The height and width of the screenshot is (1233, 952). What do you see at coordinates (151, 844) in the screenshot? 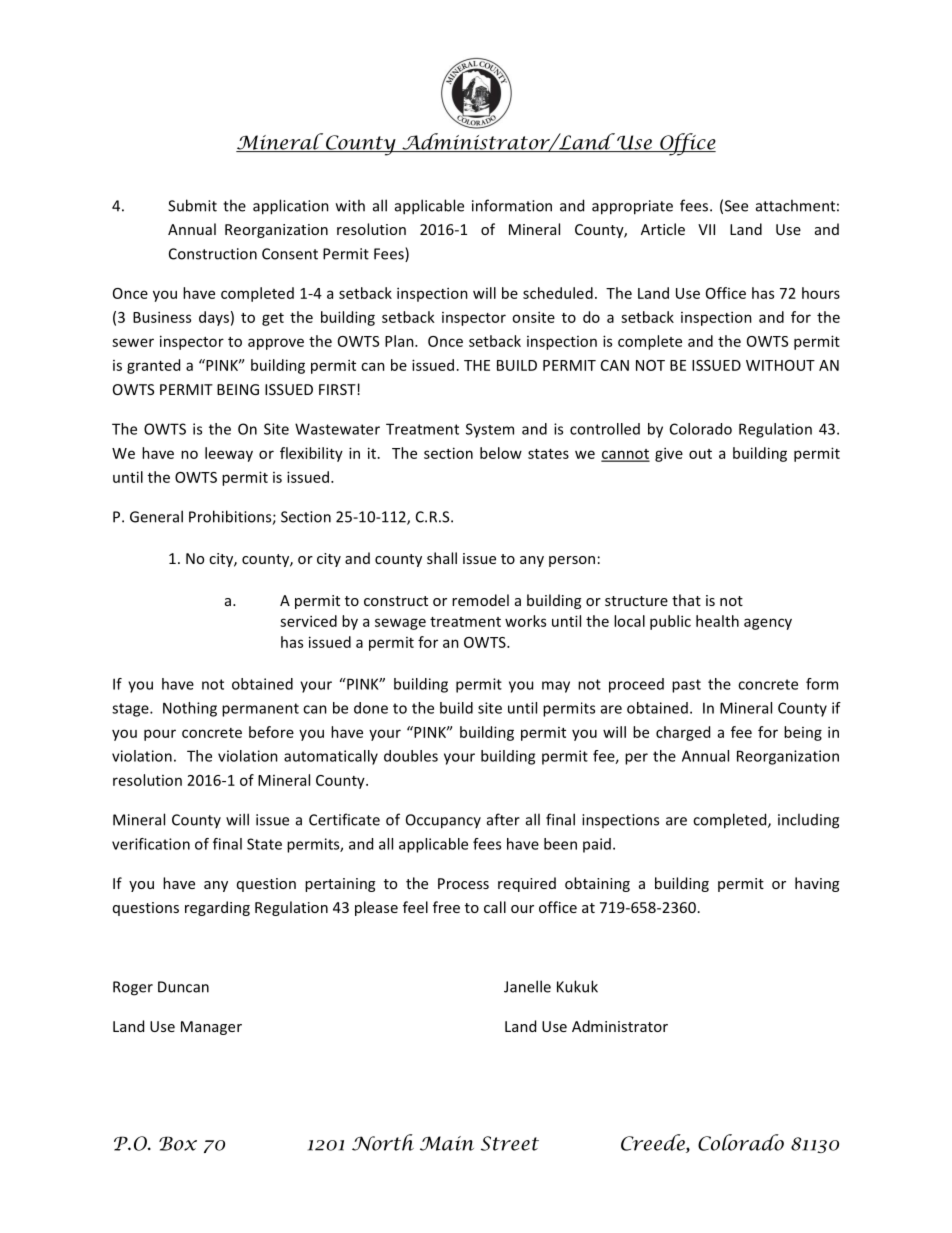
I see `verification` at bounding box center [151, 844].
